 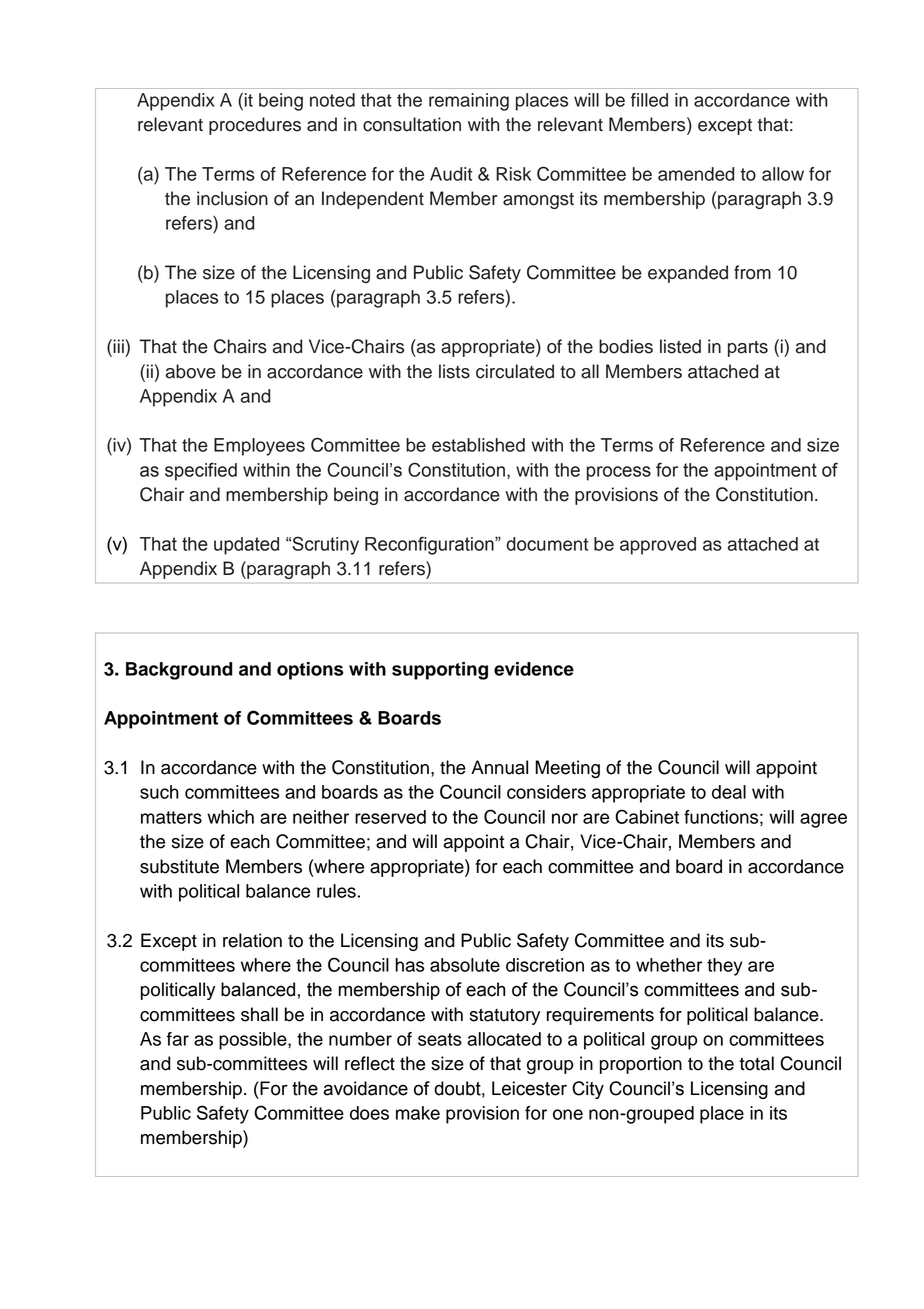 What do you see at coordinates (178, 1039) in the screenshot?
I see `far` at bounding box center [178, 1039].
